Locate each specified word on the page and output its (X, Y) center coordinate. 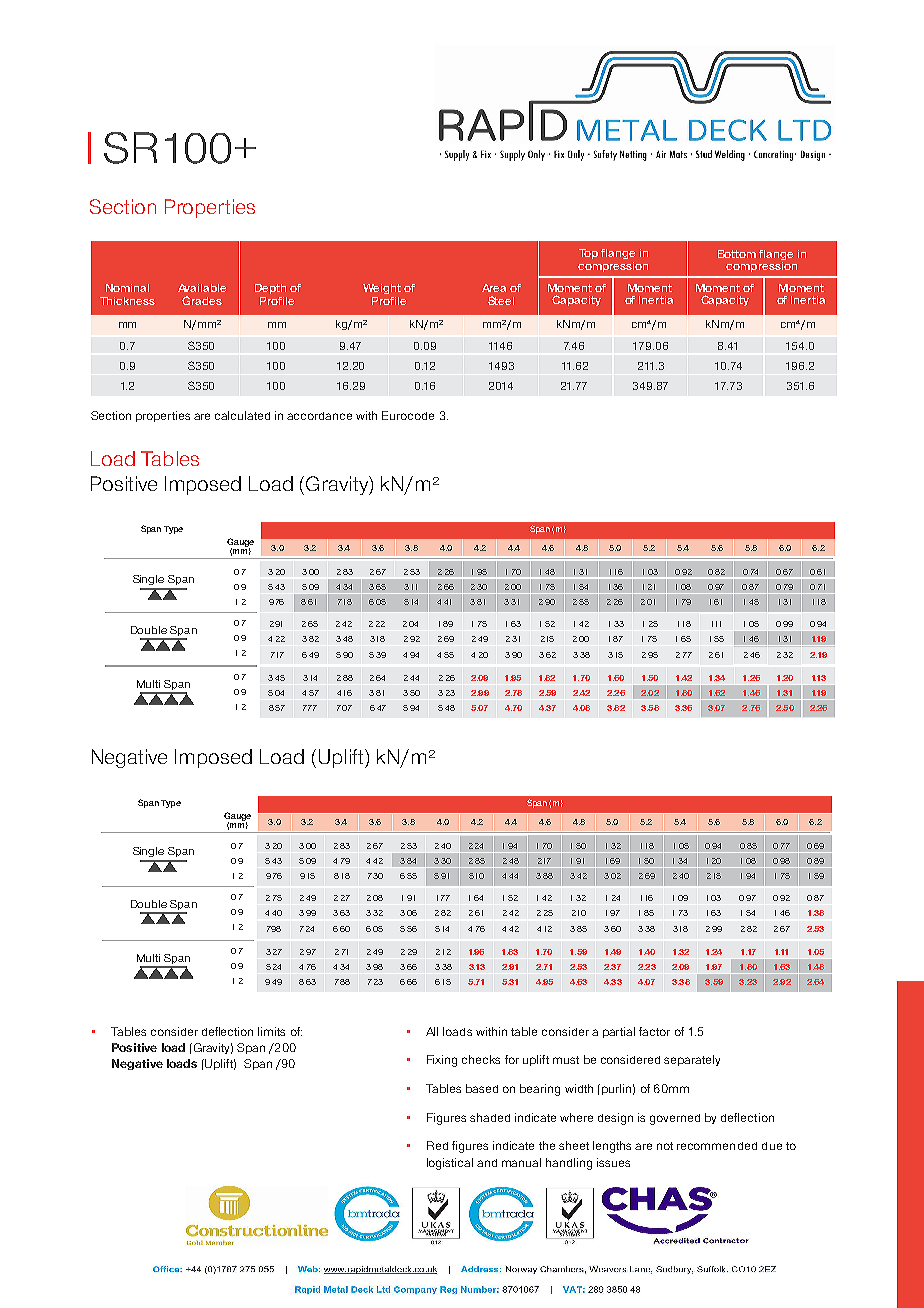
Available (202, 288)
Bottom (737, 254)
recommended (717, 1146)
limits (271, 1031)
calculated (242, 415)
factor (654, 1031)
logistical (450, 1164)
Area (494, 288)
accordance (319, 416)
